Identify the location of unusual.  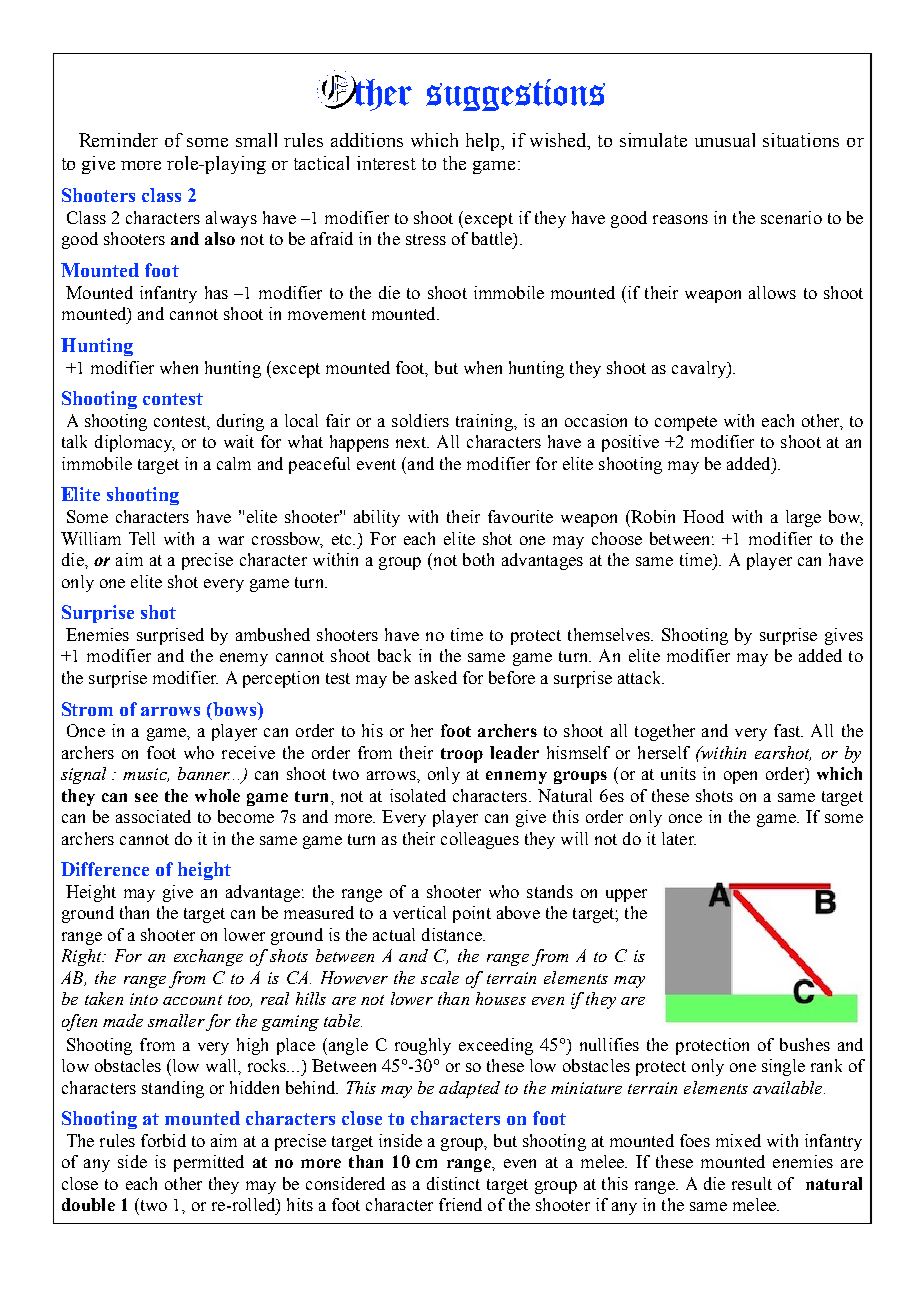
(725, 140).
